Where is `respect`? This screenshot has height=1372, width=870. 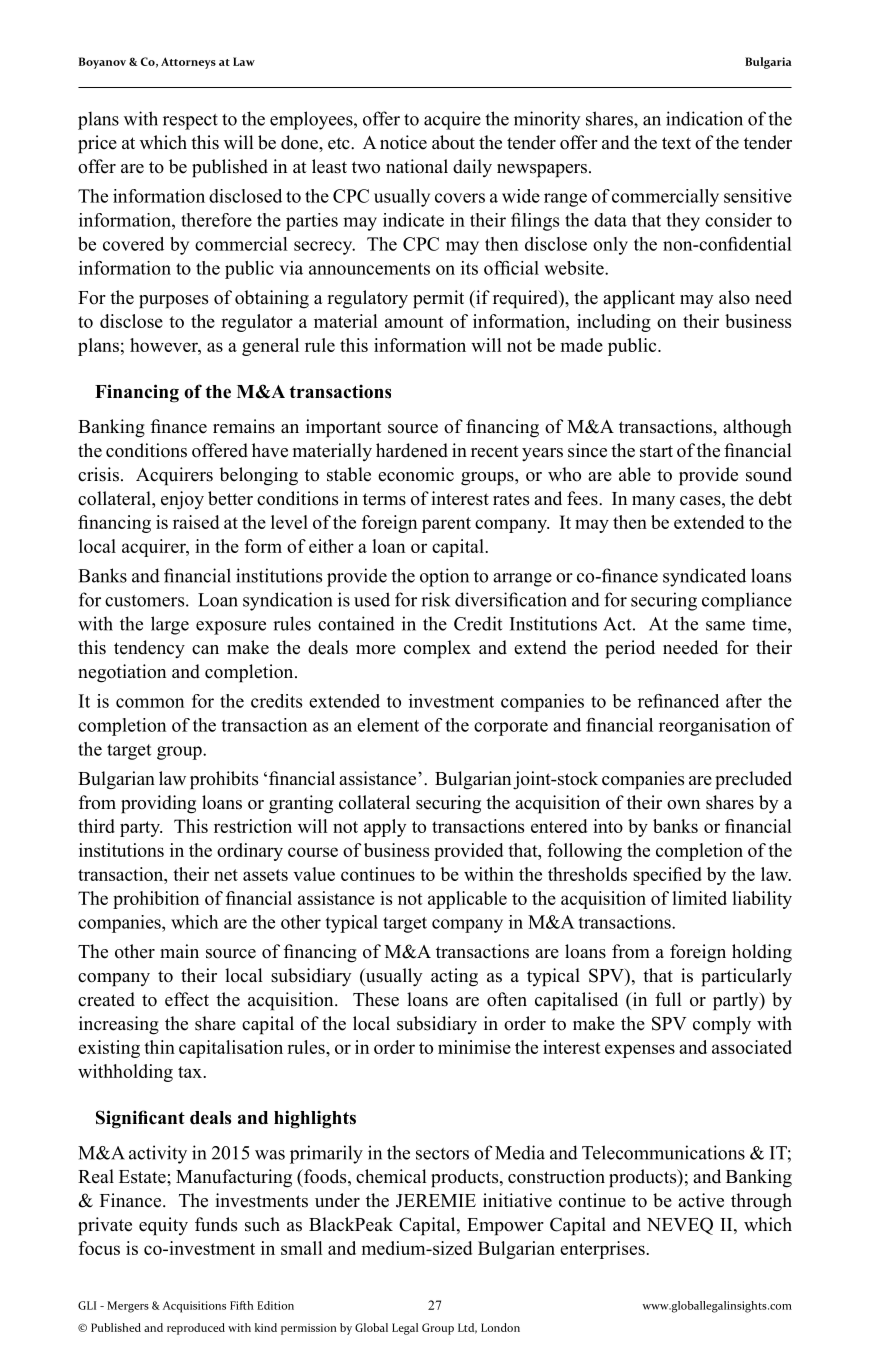
respect is located at coordinates (190, 122).
